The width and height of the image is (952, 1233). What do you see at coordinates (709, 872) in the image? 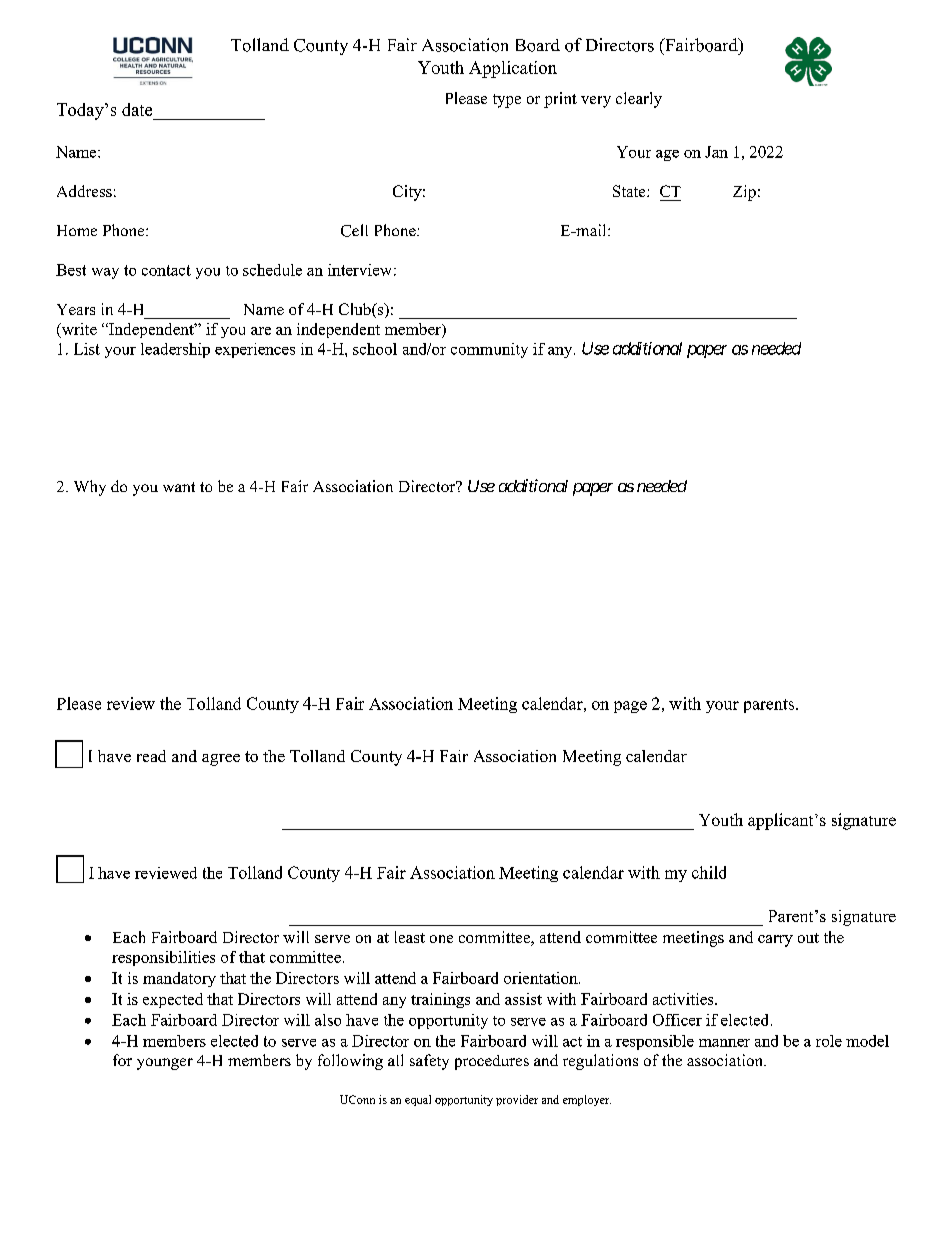
I see `child` at bounding box center [709, 872].
